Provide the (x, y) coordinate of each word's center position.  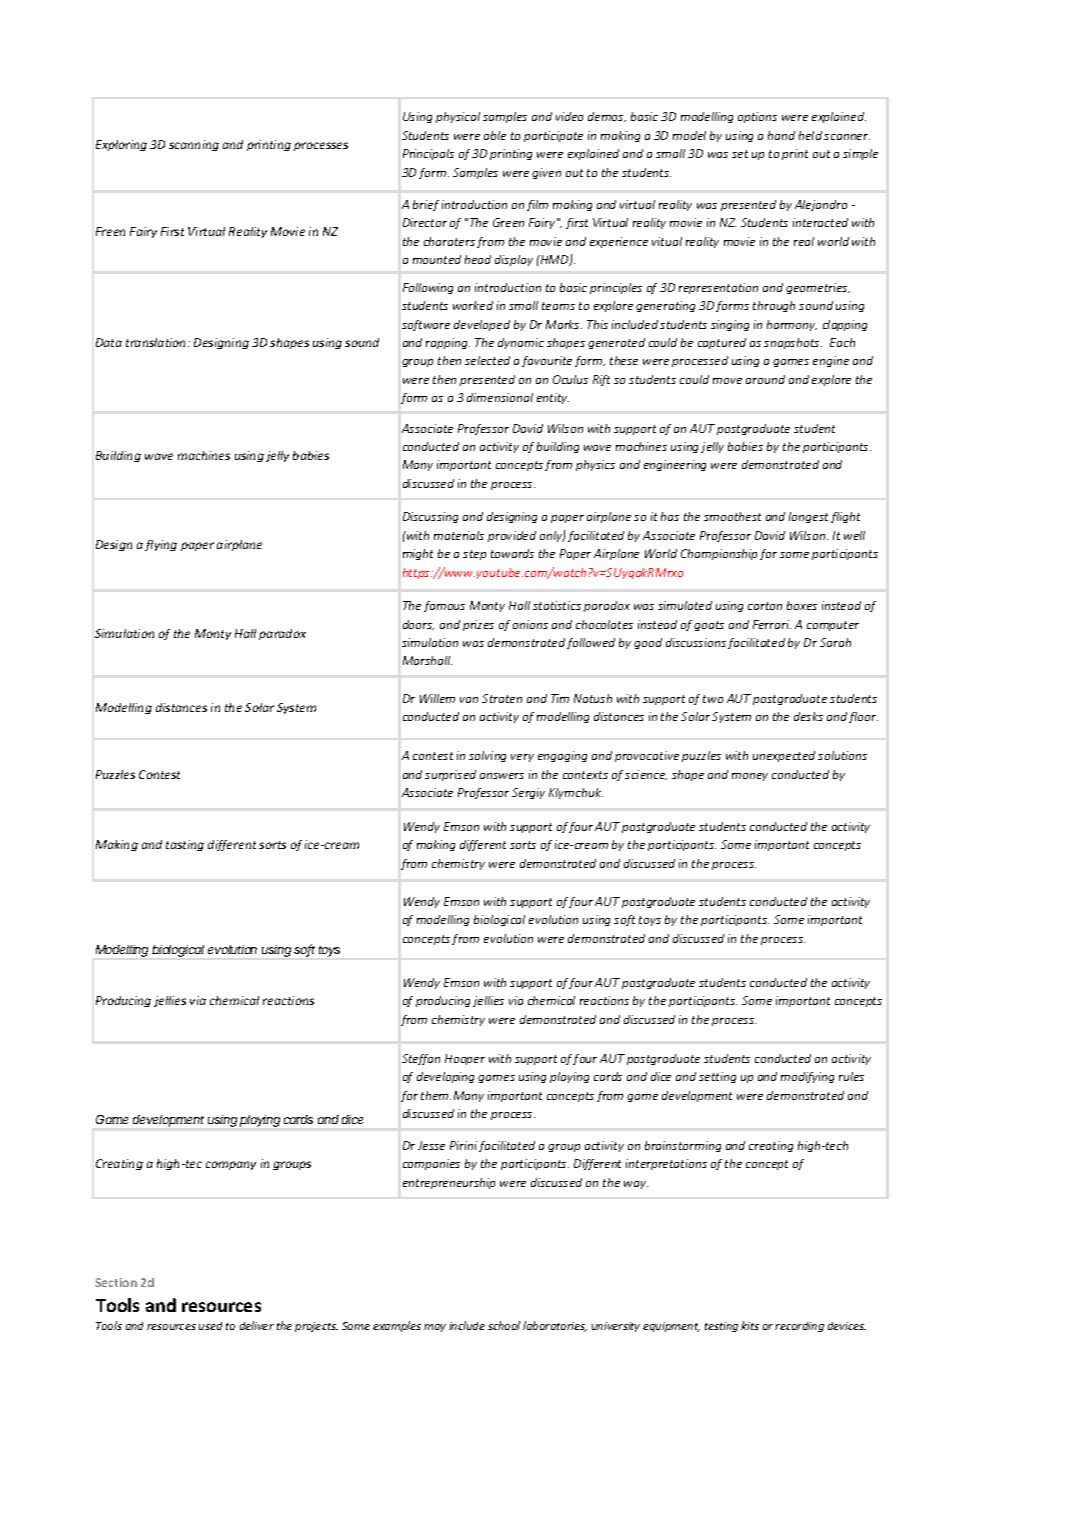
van (469, 700)
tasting (185, 845)
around (765, 379)
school (504, 1325)
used (210, 1326)
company (231, 1165)
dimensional (500, 397)
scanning (194, 145)
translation (157, 342)
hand (781, 135)
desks (808, 716)
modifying (807, 1077)
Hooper (465, 1059)
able (495, 135)
